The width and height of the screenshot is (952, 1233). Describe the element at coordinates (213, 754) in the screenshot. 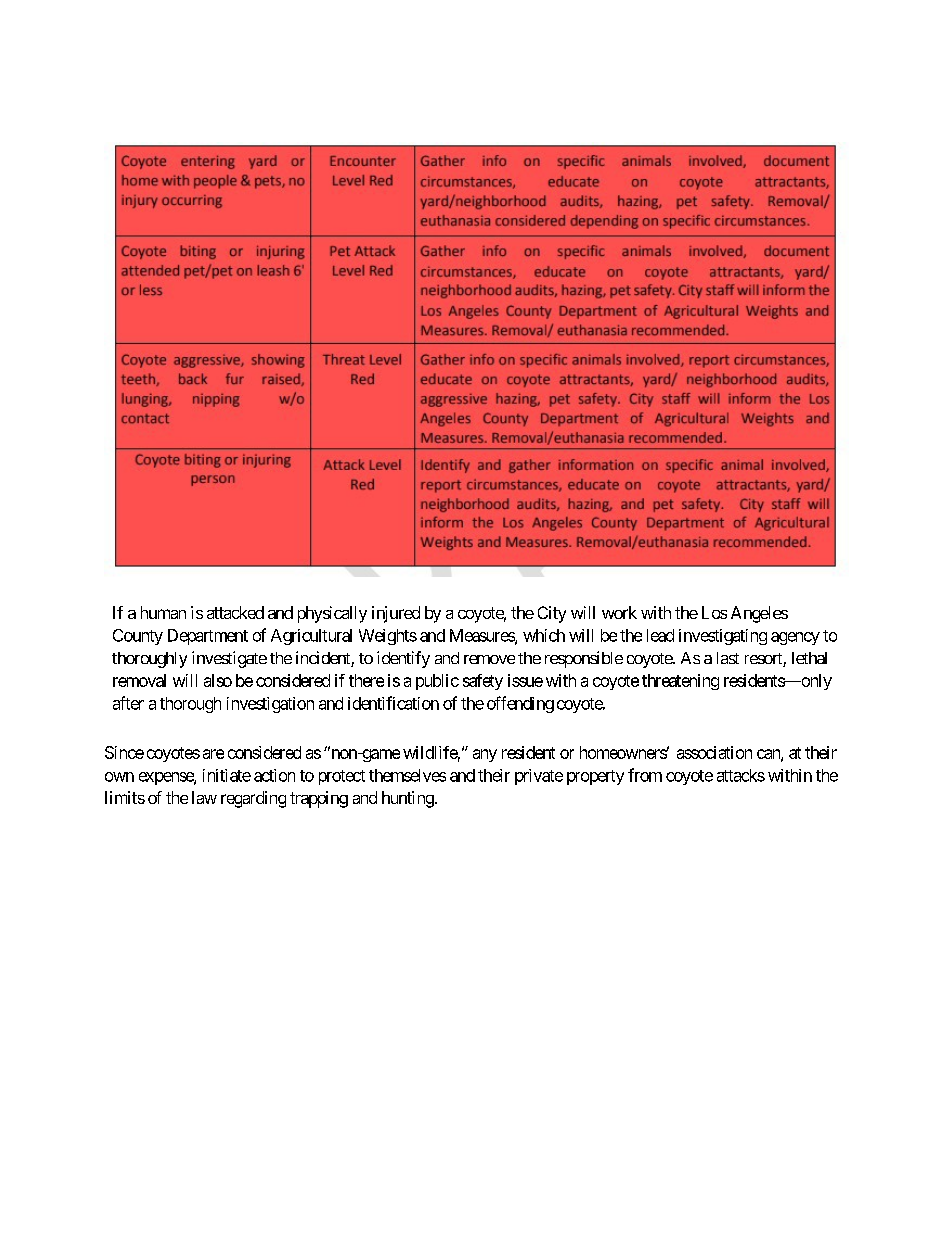

I see `are` at that location.
